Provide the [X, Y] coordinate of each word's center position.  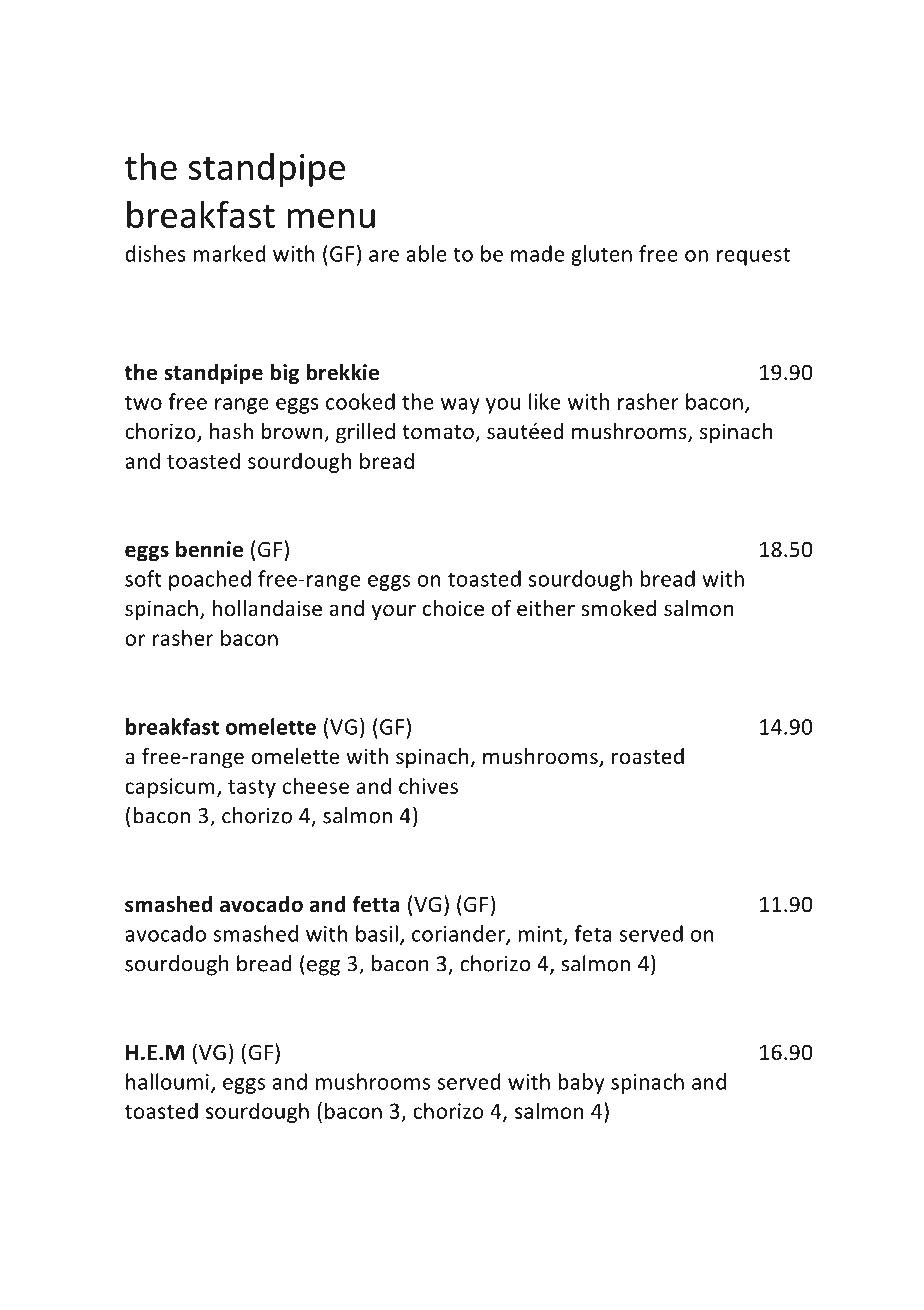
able [427, 253]
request [753, 256]
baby [581, 1083]
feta [593, 933]
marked [229, 253]
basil [377, 933]
